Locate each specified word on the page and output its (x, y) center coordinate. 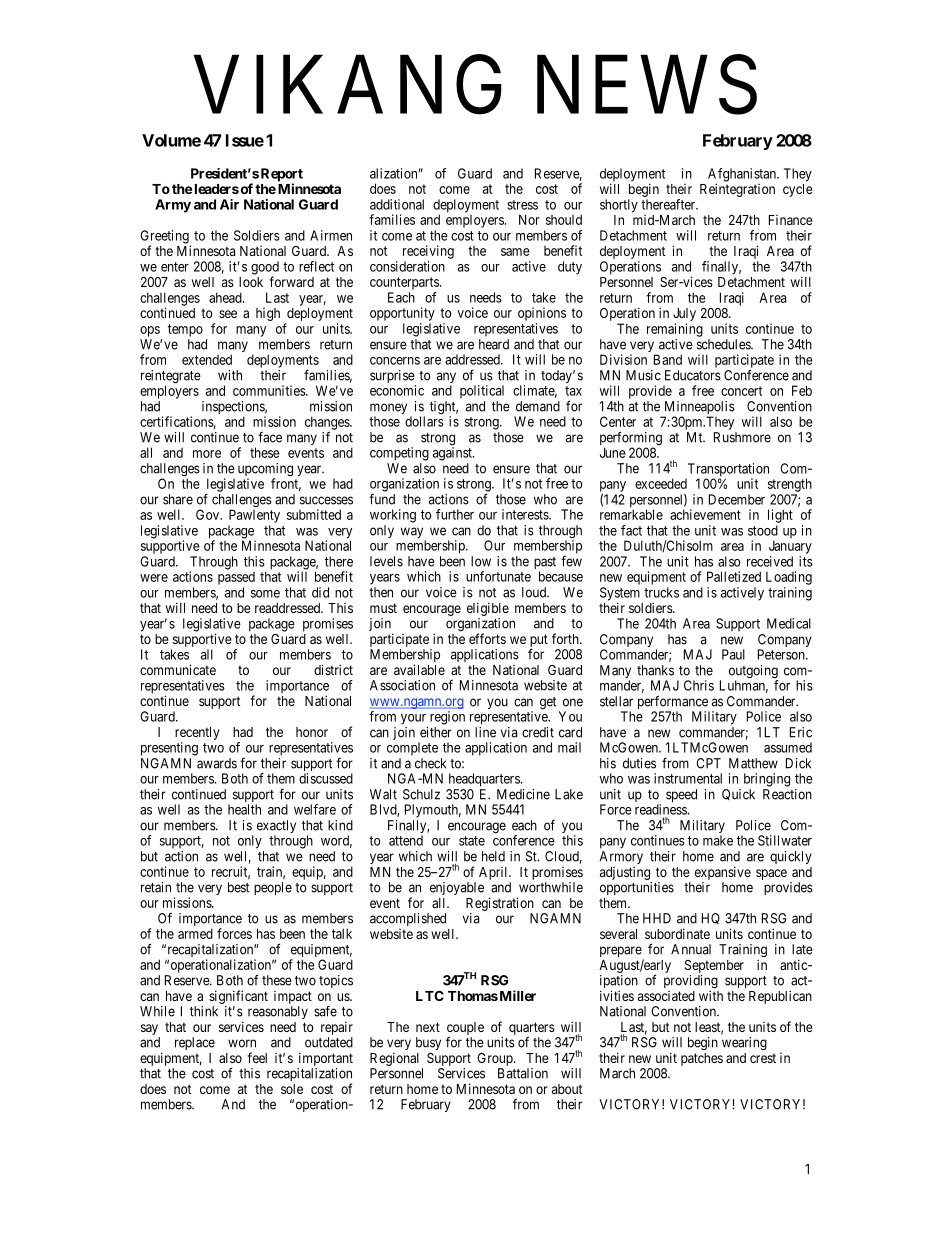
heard (494, 344)
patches (702, 1059)
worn (242, 1043)
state (472, 841)
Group (496, 1059)
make (718, 840)
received (770, 561)
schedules (724, 344)
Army (173, 206)
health (244, 809)
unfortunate (498, 576)
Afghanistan (743, 176)
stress (522, 205)
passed (236, 578)
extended (207, 359)
